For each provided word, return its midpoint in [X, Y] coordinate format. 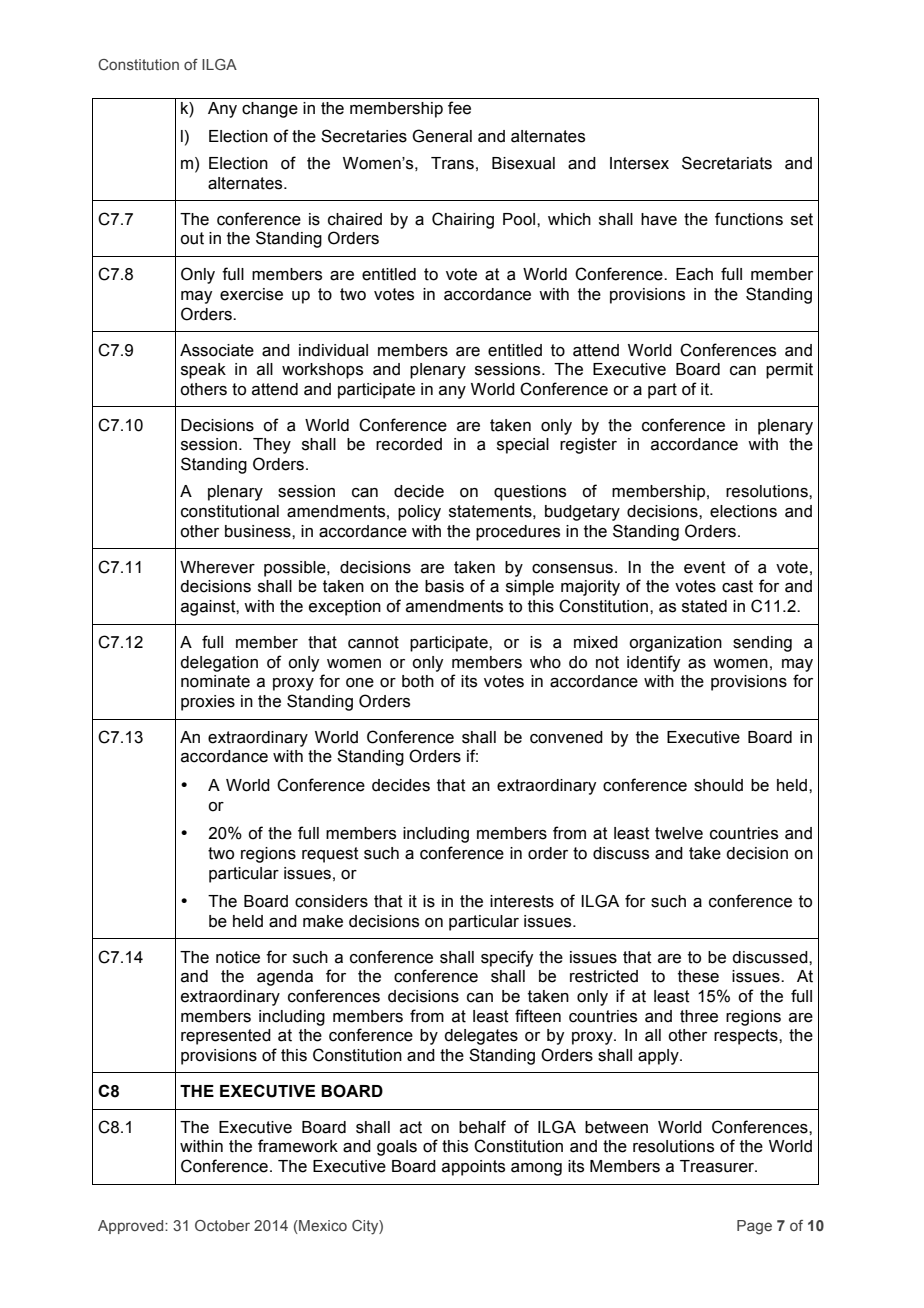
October [222, 1225]
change [270, 110]
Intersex [639, 163]
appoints [473, 1168]
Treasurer [718, 1166]
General [442, 136]
